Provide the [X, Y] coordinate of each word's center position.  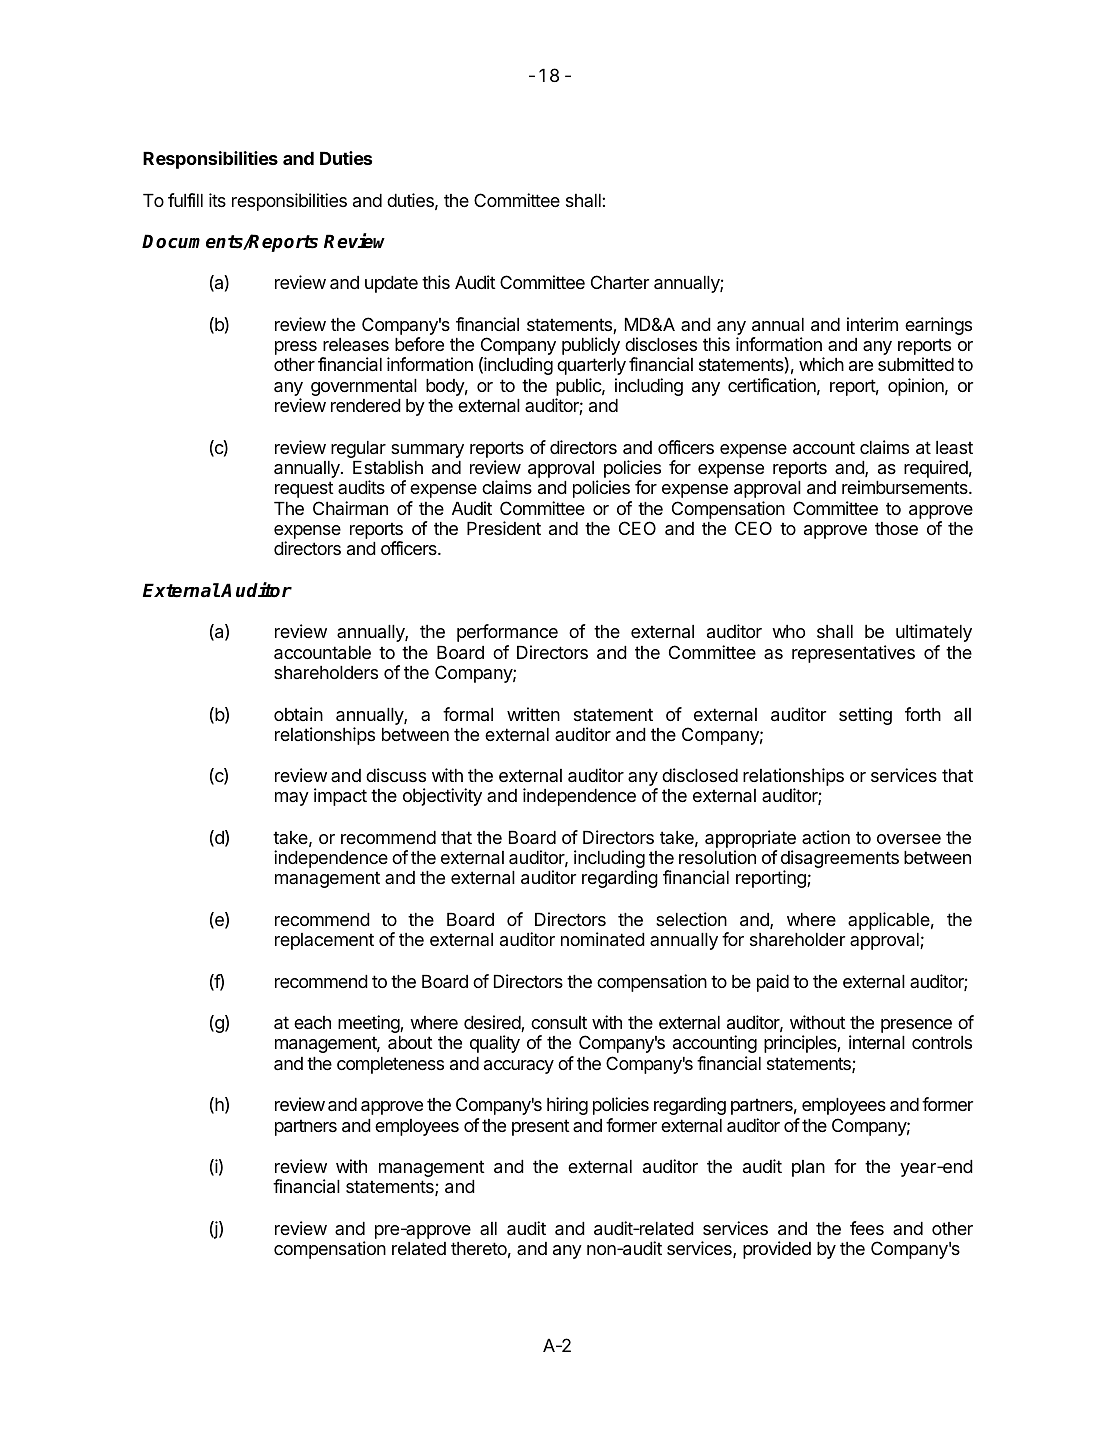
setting [865, 716]
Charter [620, 282]
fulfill [185, 200]
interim [872, 324]
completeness [390, 1065]
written [533, 714]
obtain [298, 714]
